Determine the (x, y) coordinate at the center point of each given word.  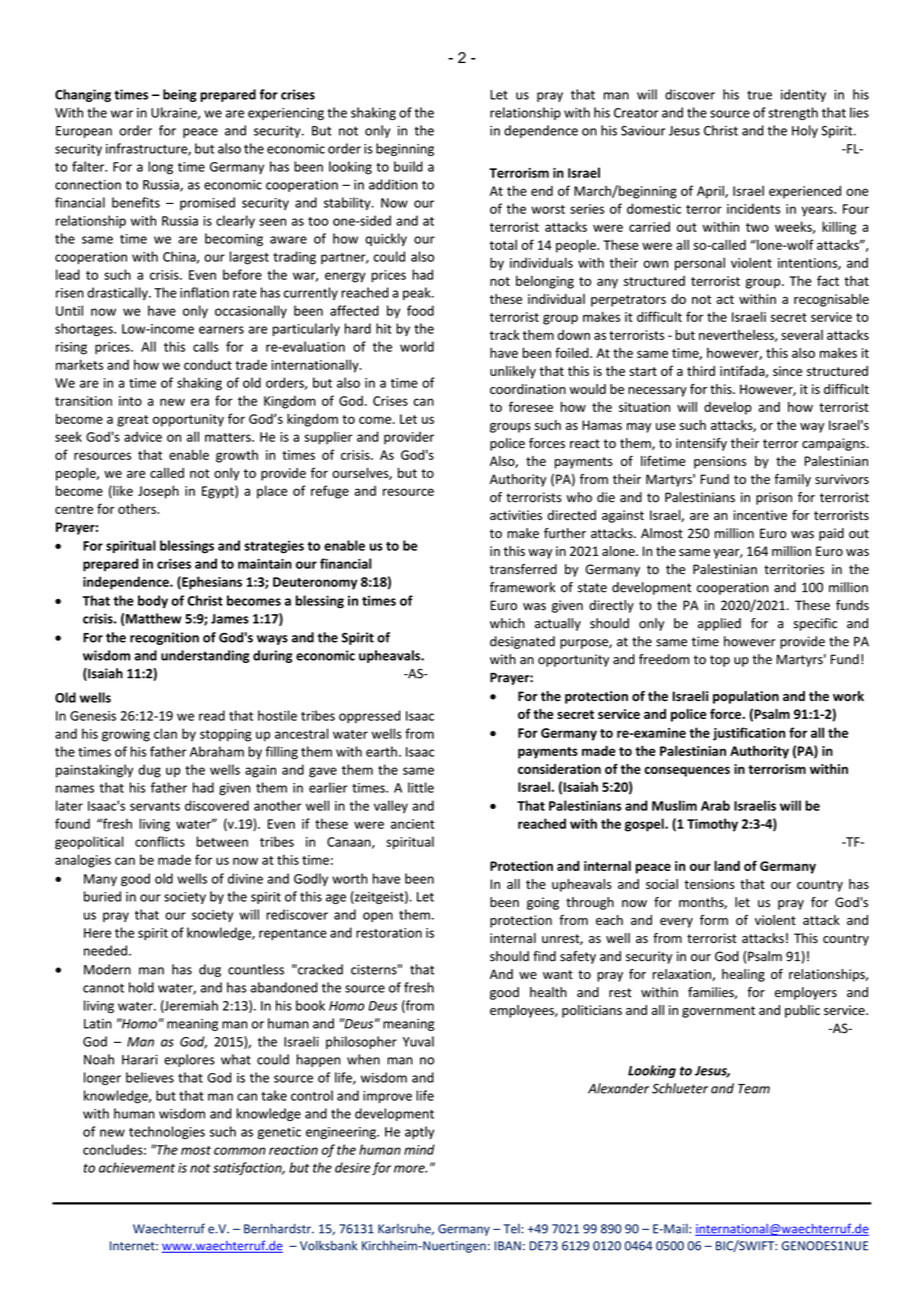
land (727, 866)
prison (774, 498)
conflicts (160, 841)
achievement (137, 1167)
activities (516, 515)
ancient (412, 824)
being (180, 95)
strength (793, 113)
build (408, 166)
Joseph (158, 492)
